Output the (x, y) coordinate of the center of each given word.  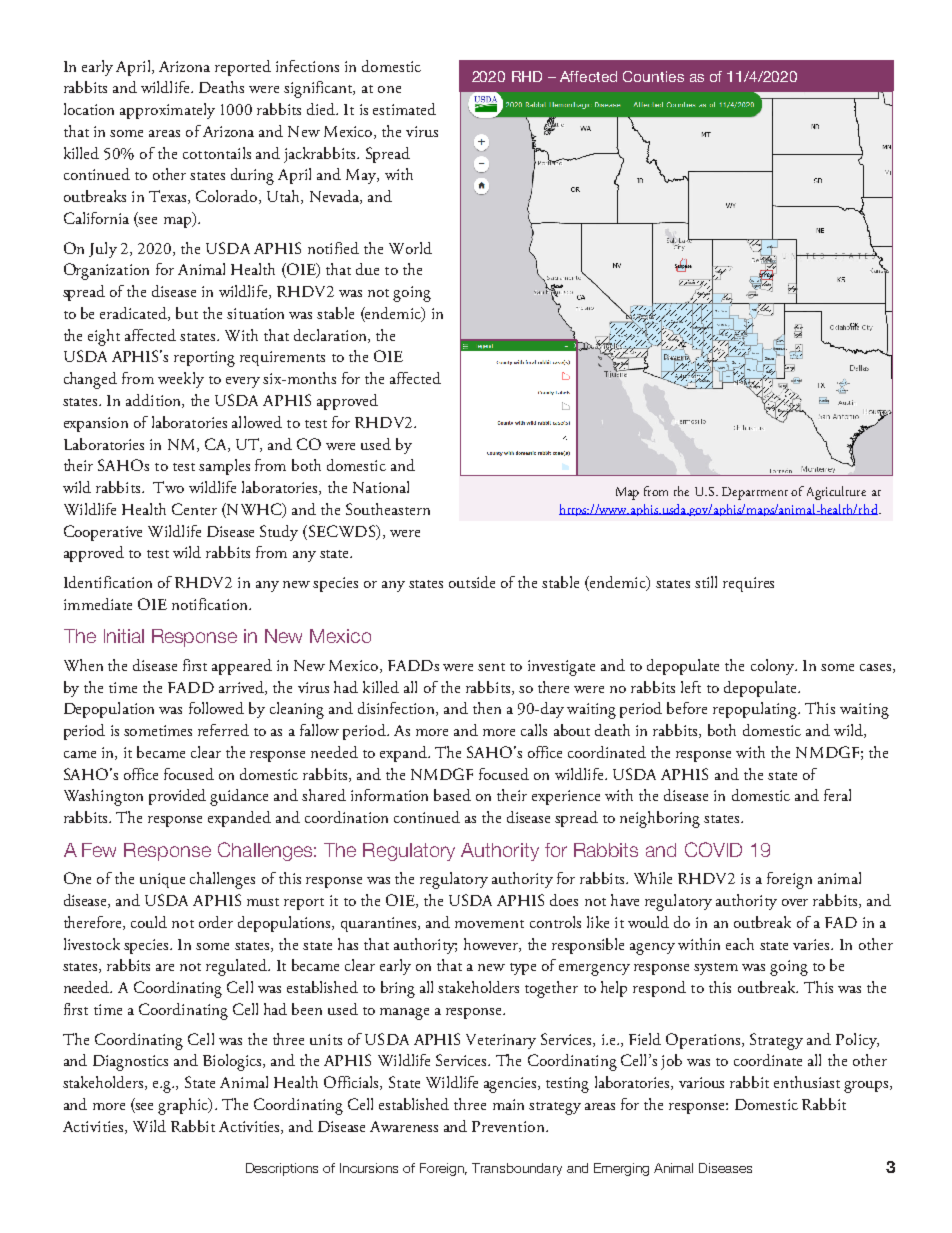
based (452, 795)
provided (177, 797)
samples (224, 467)
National (381, 487)
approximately (167, 111)
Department (755, 493)
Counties (653, 76)
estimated (404, 109)
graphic (184, 1106)
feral (837, 795)
